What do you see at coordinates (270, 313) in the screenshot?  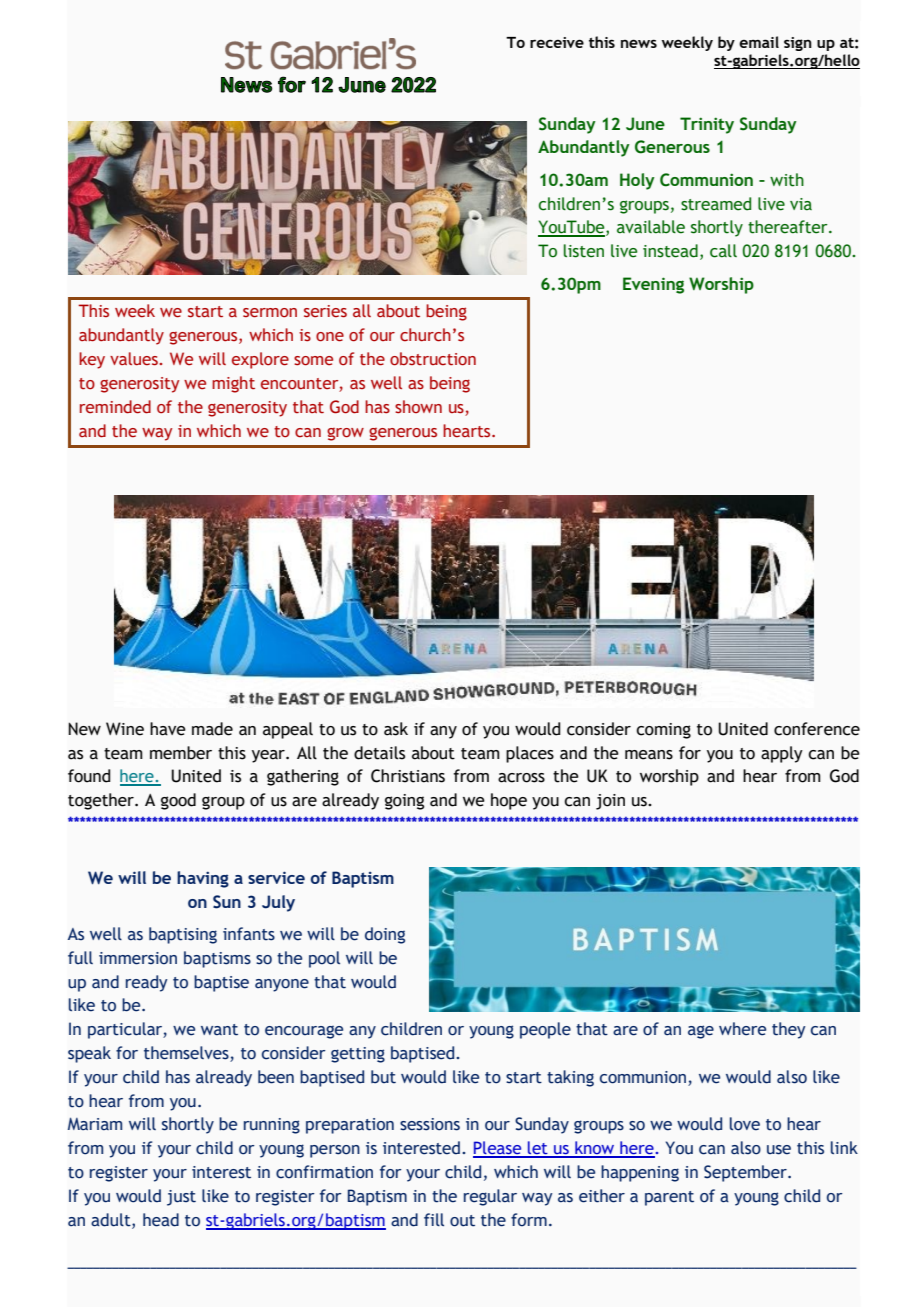 I see `sermon` at bounding box center [270, 313].
